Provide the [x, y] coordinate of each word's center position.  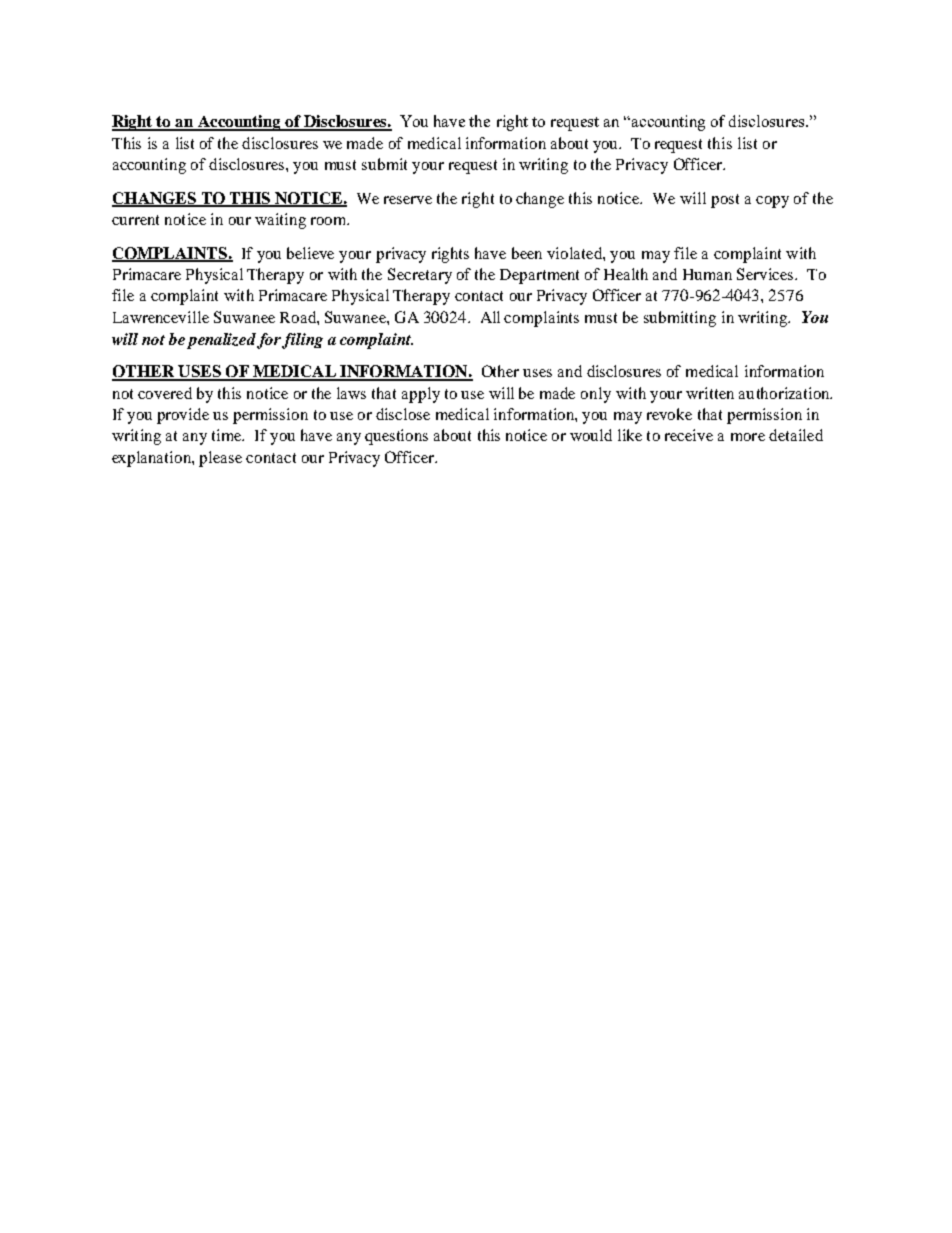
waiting [280, 221]
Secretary [420, 276]
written [710, 393]
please [220, 459]
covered [165, 393]
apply [421, 395]
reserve [408, 200]
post [725, 201]
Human [707, 274]
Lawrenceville [161, 317]
